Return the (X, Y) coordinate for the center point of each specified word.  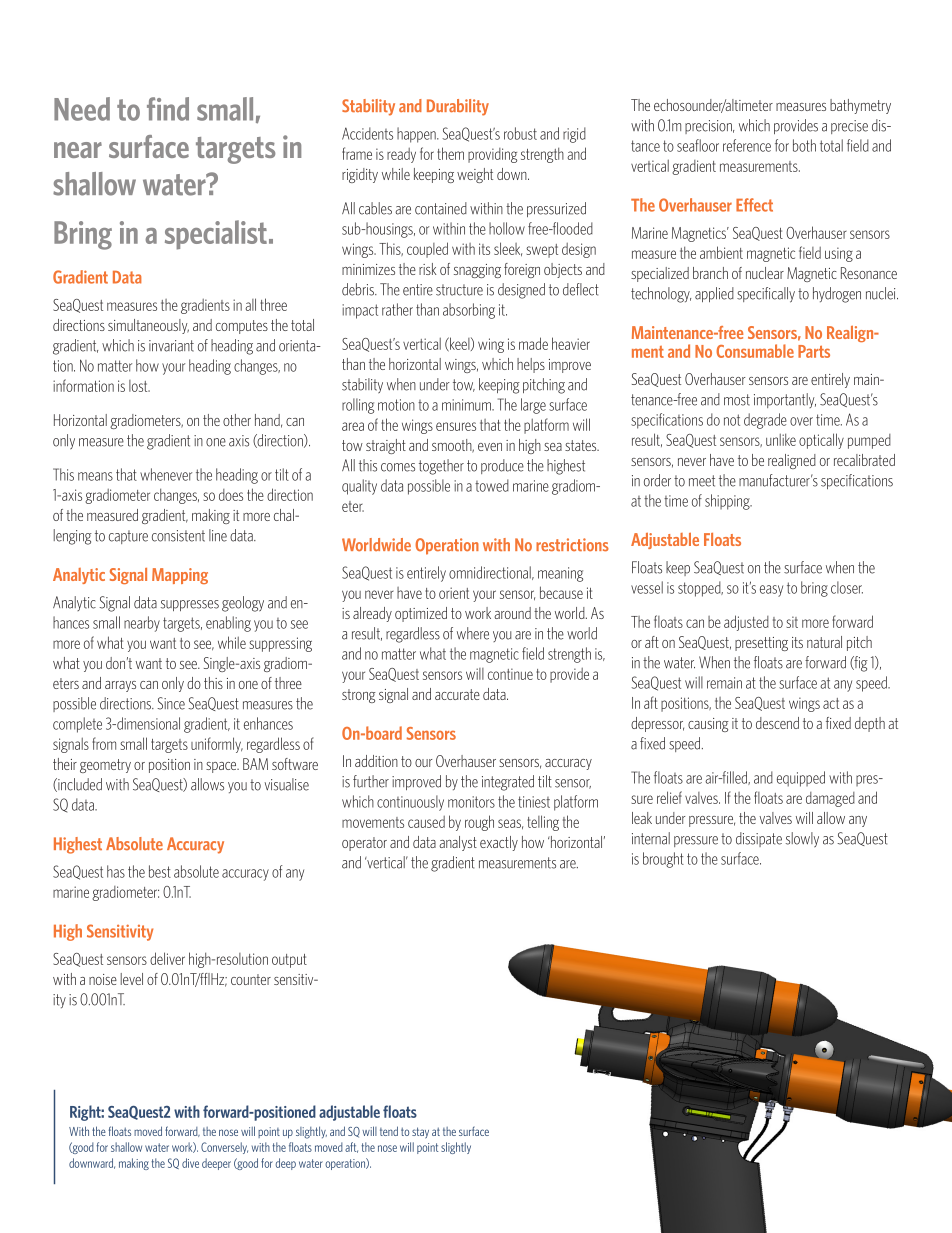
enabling (228, 624)
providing (492, 155)
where (473, 633)
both (804, 145)
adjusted (746, 623)
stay (420, 1133)
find (168, 109)
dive (190, 1163)
